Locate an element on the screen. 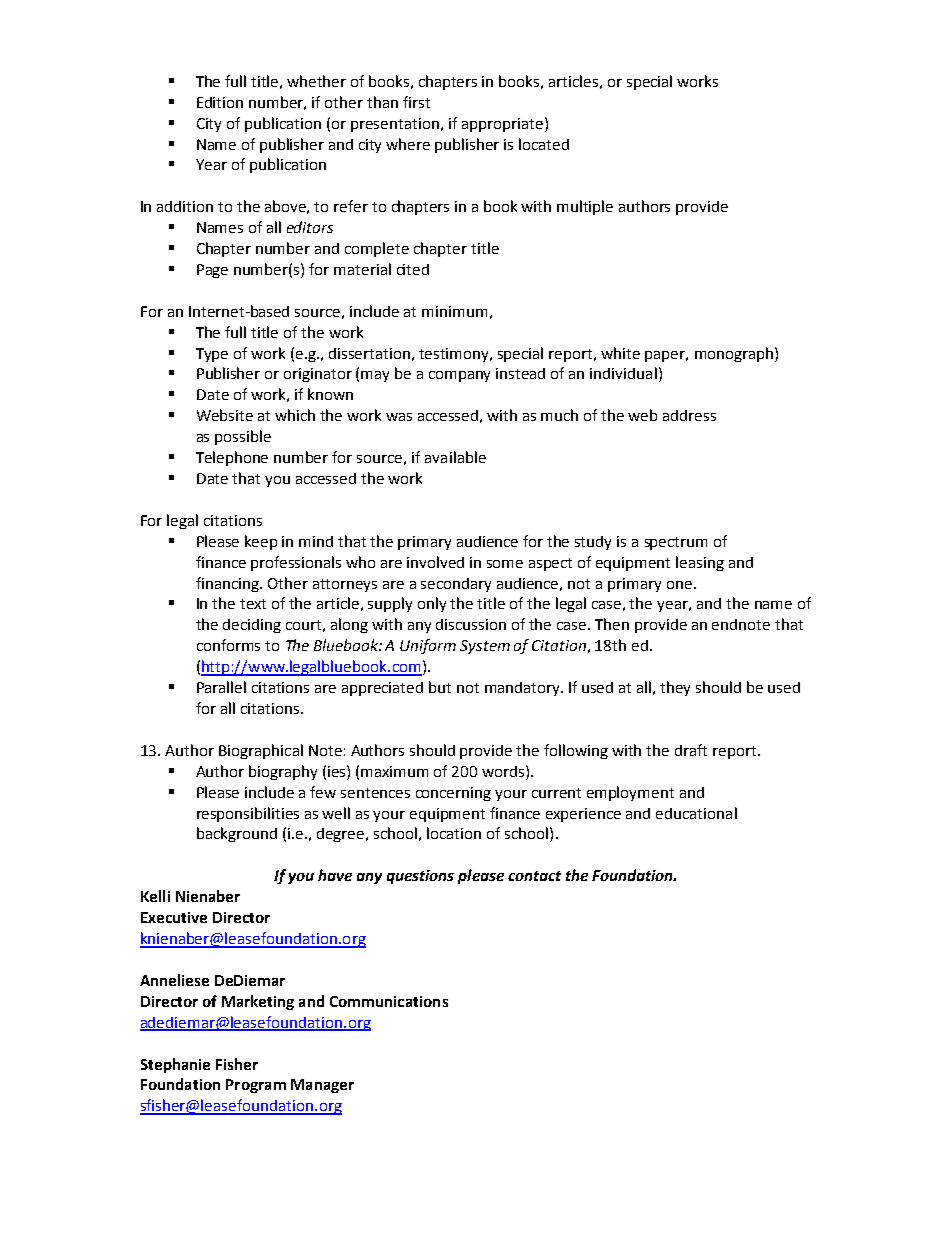 This screenshot has width=952, height=1233. located is located at coordinates (544, 144).
